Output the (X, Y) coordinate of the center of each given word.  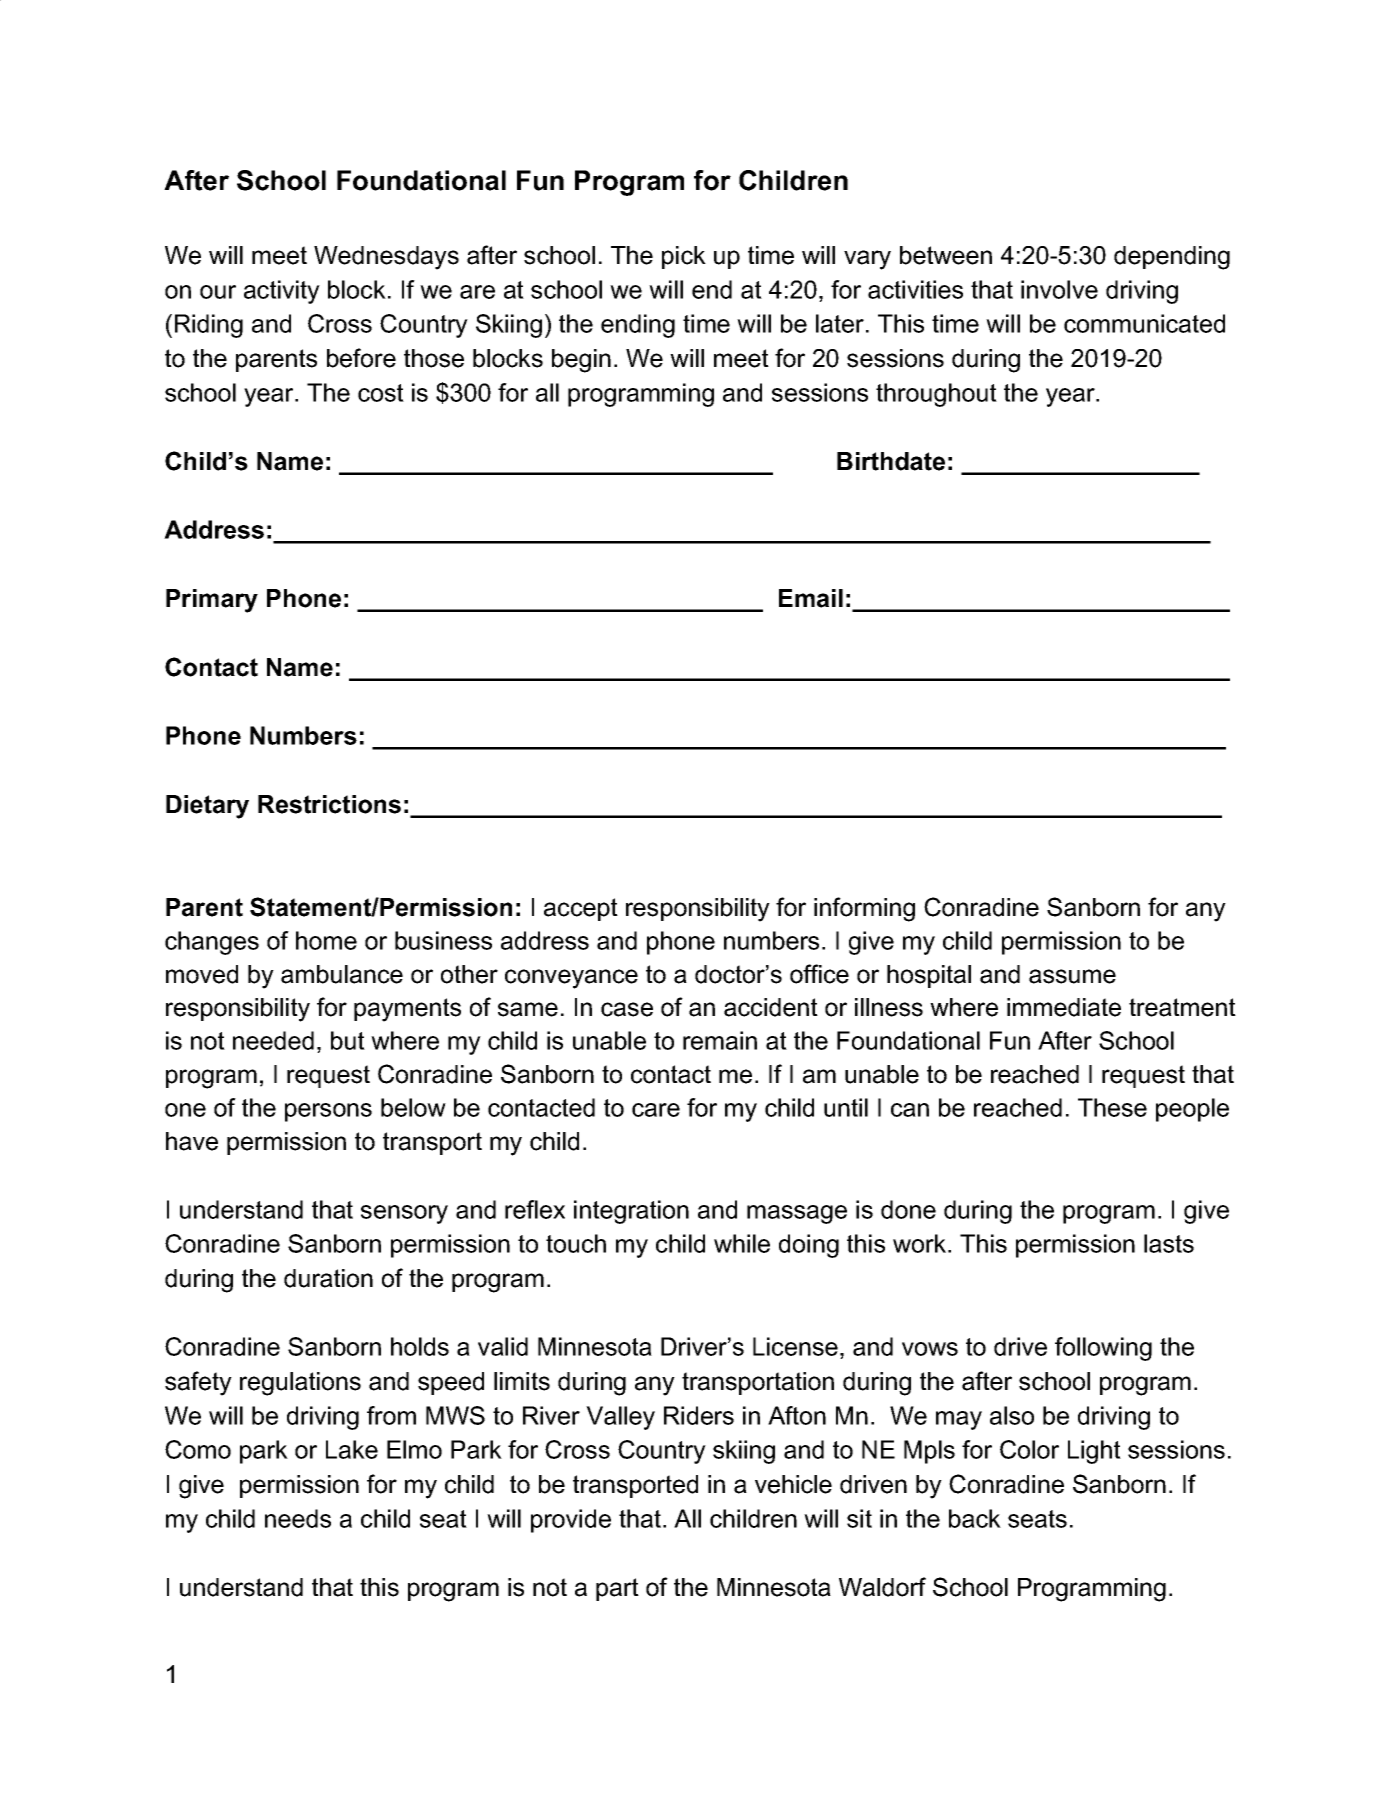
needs (298, 1518)
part (617, 1589)
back (975, 1518)
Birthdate (891, 461)
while (742, 1243)
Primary (212, 601)
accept (581, 909)
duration (328, 1278)
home (326, 940)
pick (684, 257)
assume (1072, 976)
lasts (1169, 1243)
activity (282, 292)
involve (1059, 289)
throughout (936, 395)
